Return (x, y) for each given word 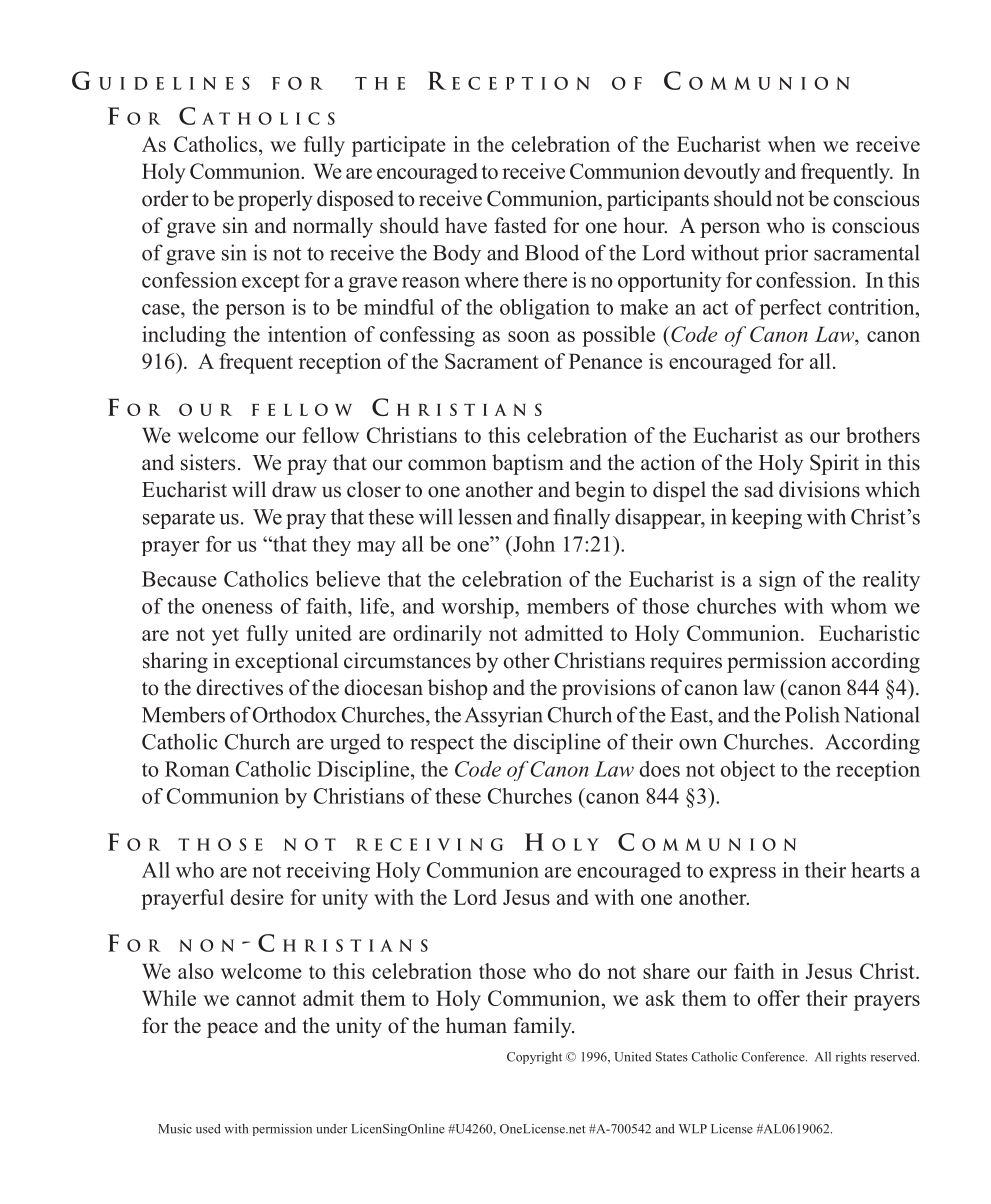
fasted (520, 225)
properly (275, 200)
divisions (819, 489)
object (748, 771)
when (792, 144)
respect (442, 745)
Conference (774, 1056)
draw (294, 489)
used (208, 1129)
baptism (528, 464)
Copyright (534, 1058)
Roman (197, 769)
